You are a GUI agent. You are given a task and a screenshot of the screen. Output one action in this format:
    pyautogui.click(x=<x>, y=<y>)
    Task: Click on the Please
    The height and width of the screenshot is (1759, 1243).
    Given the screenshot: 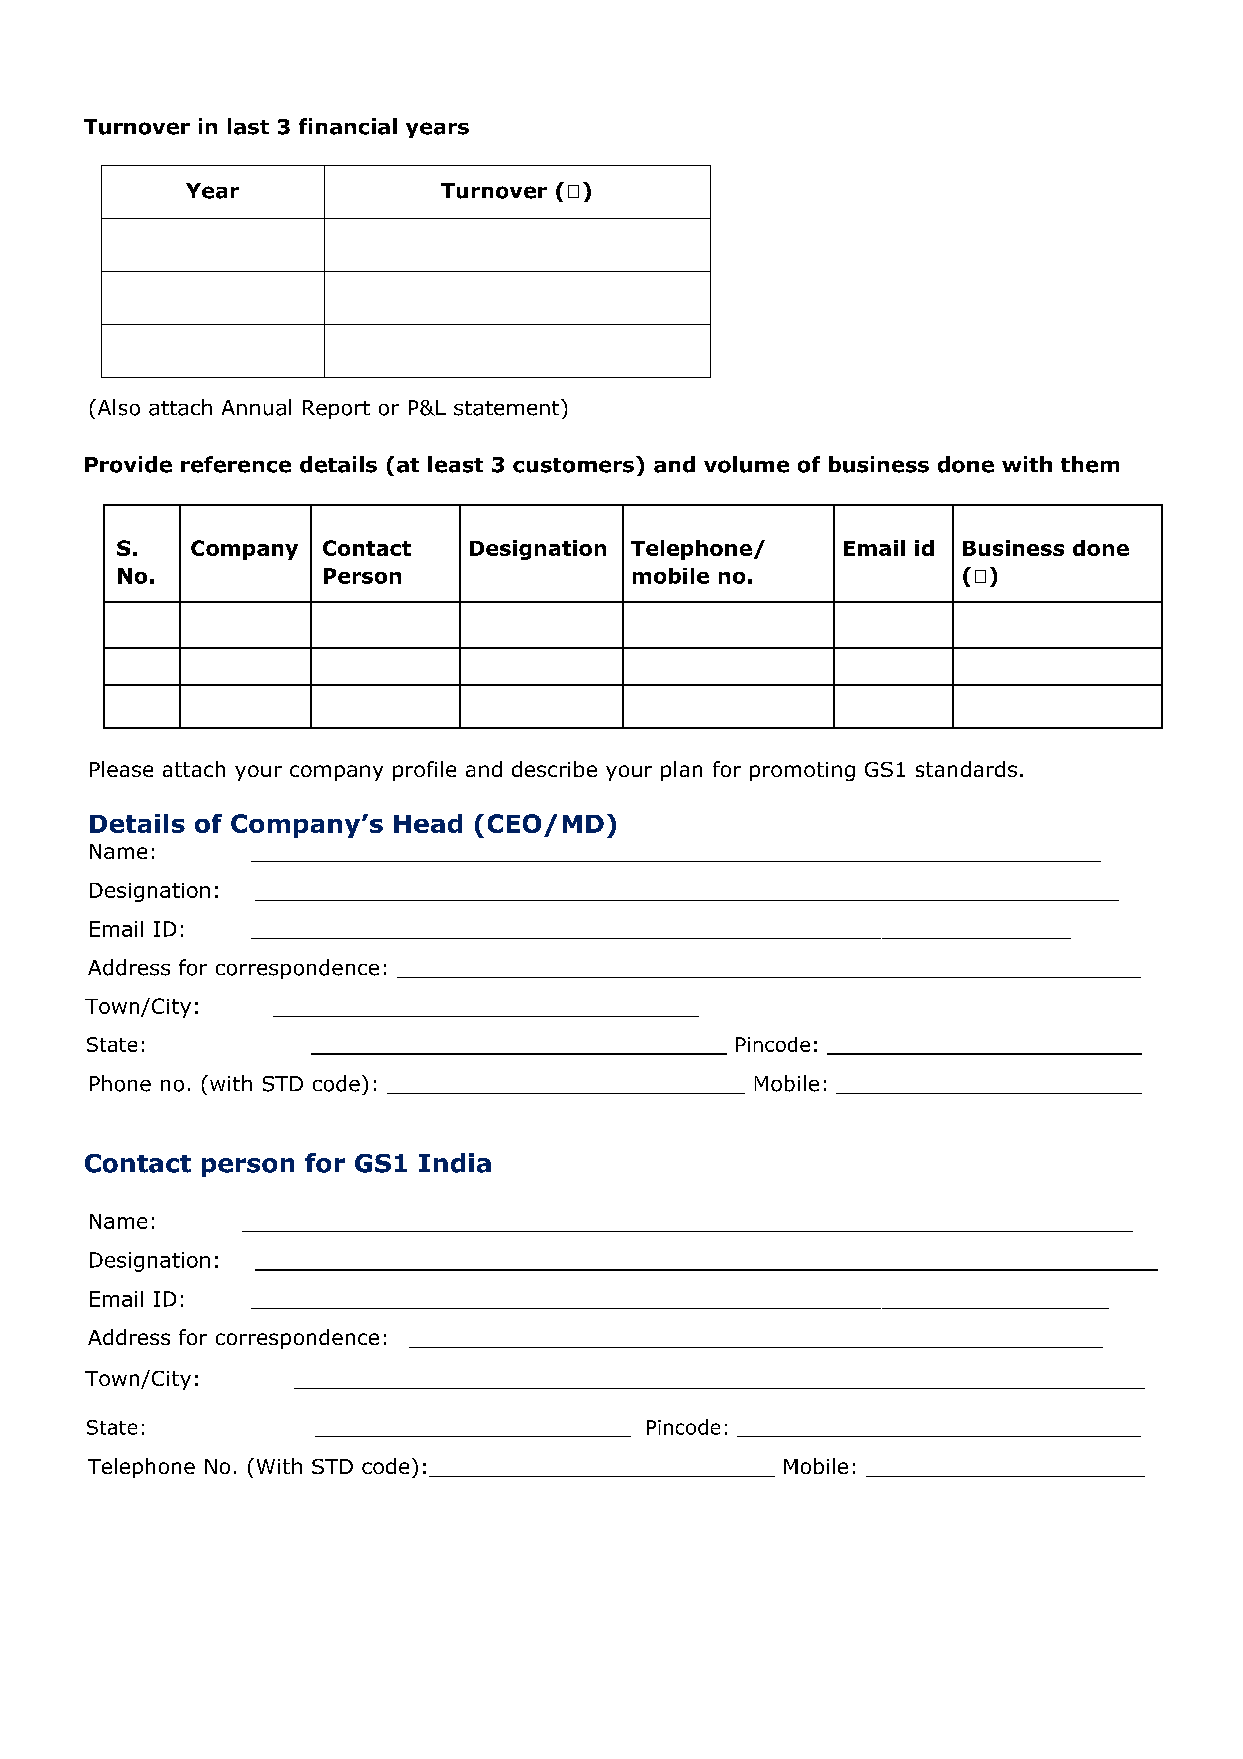 What is the action you would take?
    pyautogui.click(x=121, y=769)
